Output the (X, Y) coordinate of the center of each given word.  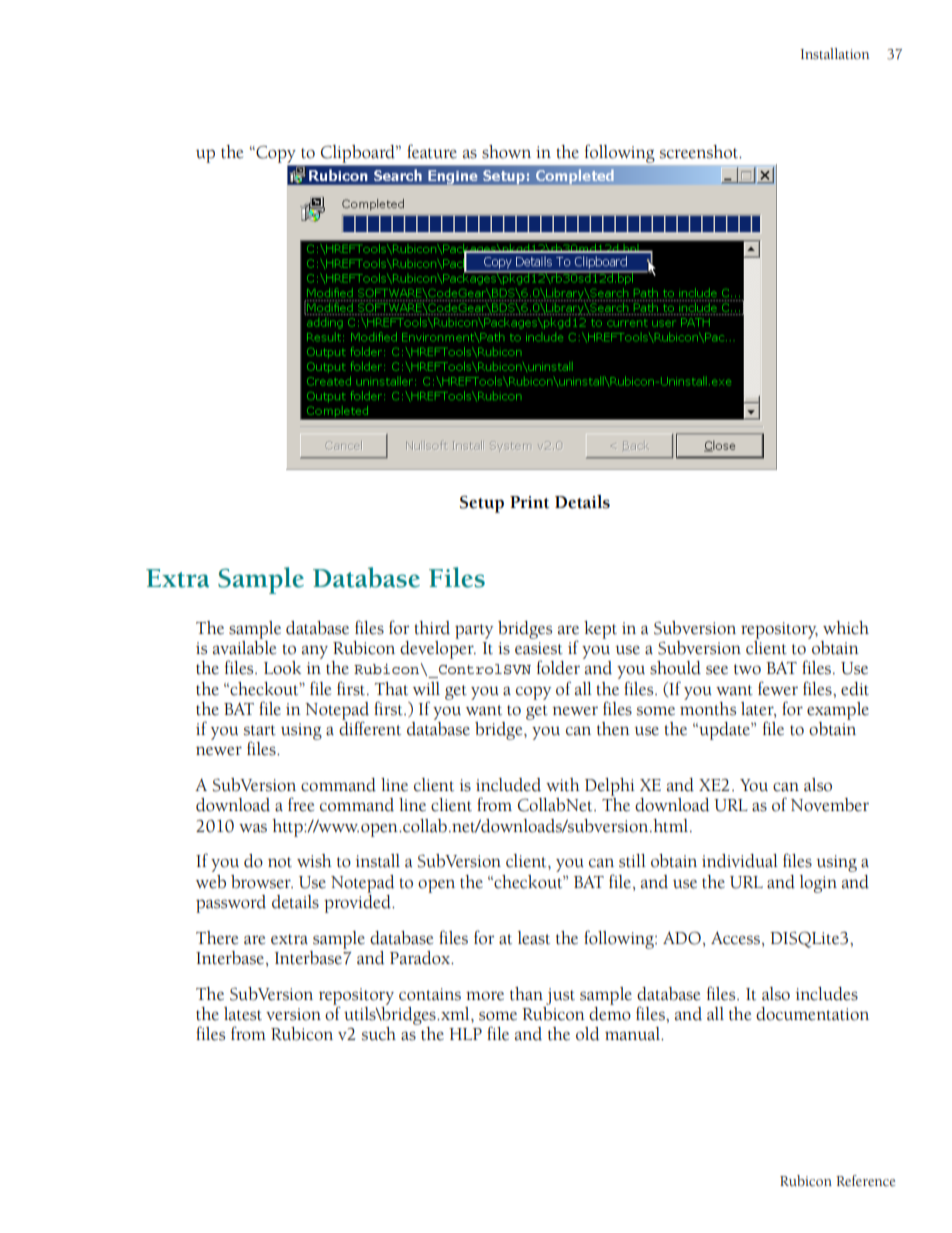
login (818, 884)
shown (506, 152)
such (379, 1034)
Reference (865, 1181)
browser (262, 882)
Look (282, 668)
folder (558, 667)
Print (530, 502)
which (846, 628)
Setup (482, 504)
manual (633, 1034)
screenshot (700, 152)
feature (432, 151)
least (534, 938)
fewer (778, 688)
